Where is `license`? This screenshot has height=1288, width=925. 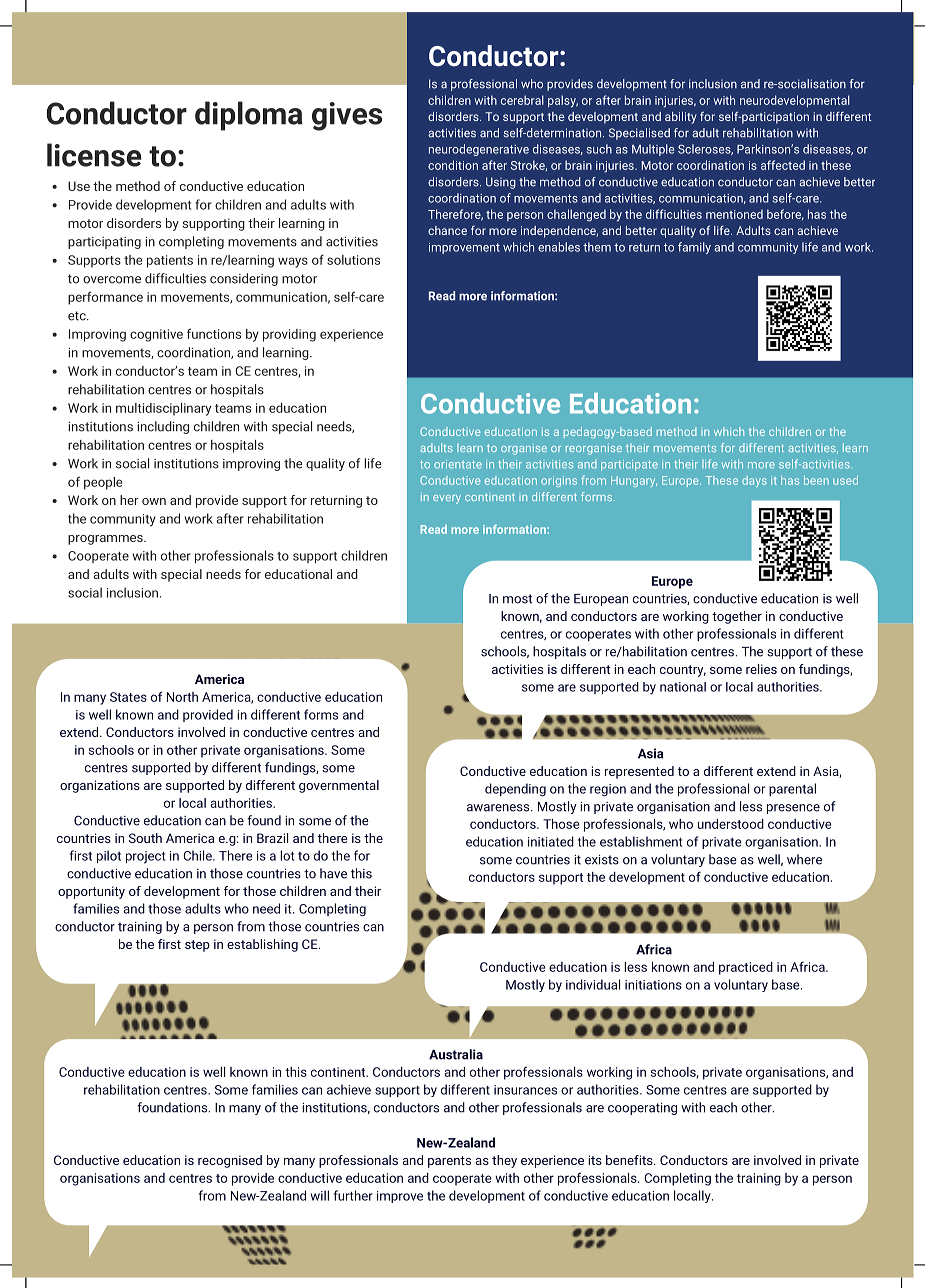 license is located at coordinates (94, 155).
